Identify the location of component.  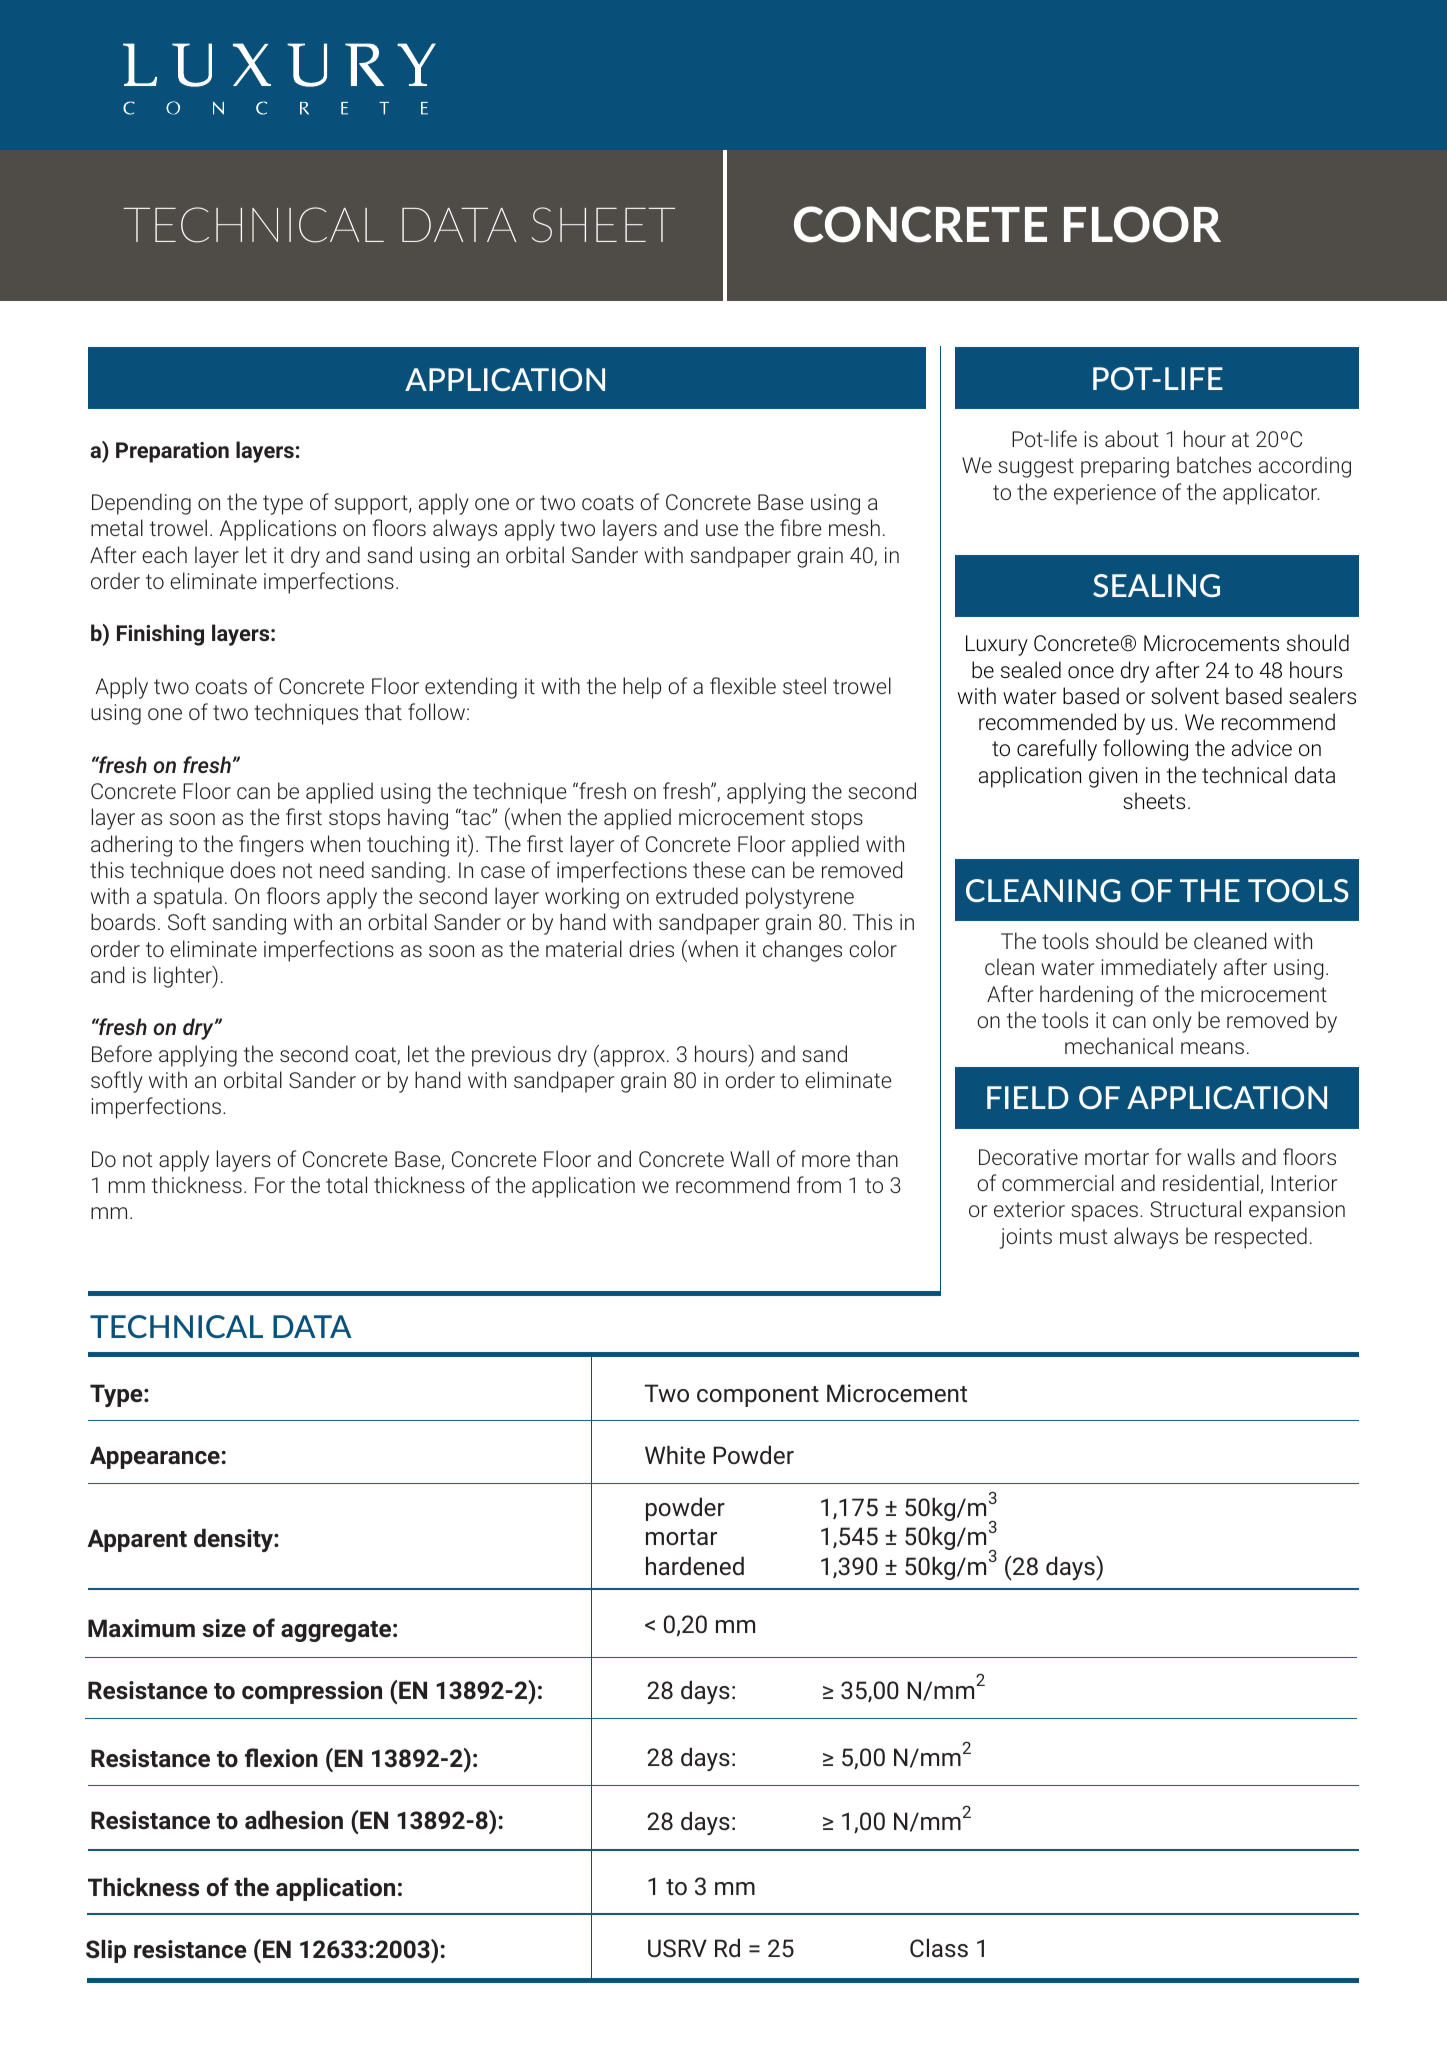
(758, 1396).
